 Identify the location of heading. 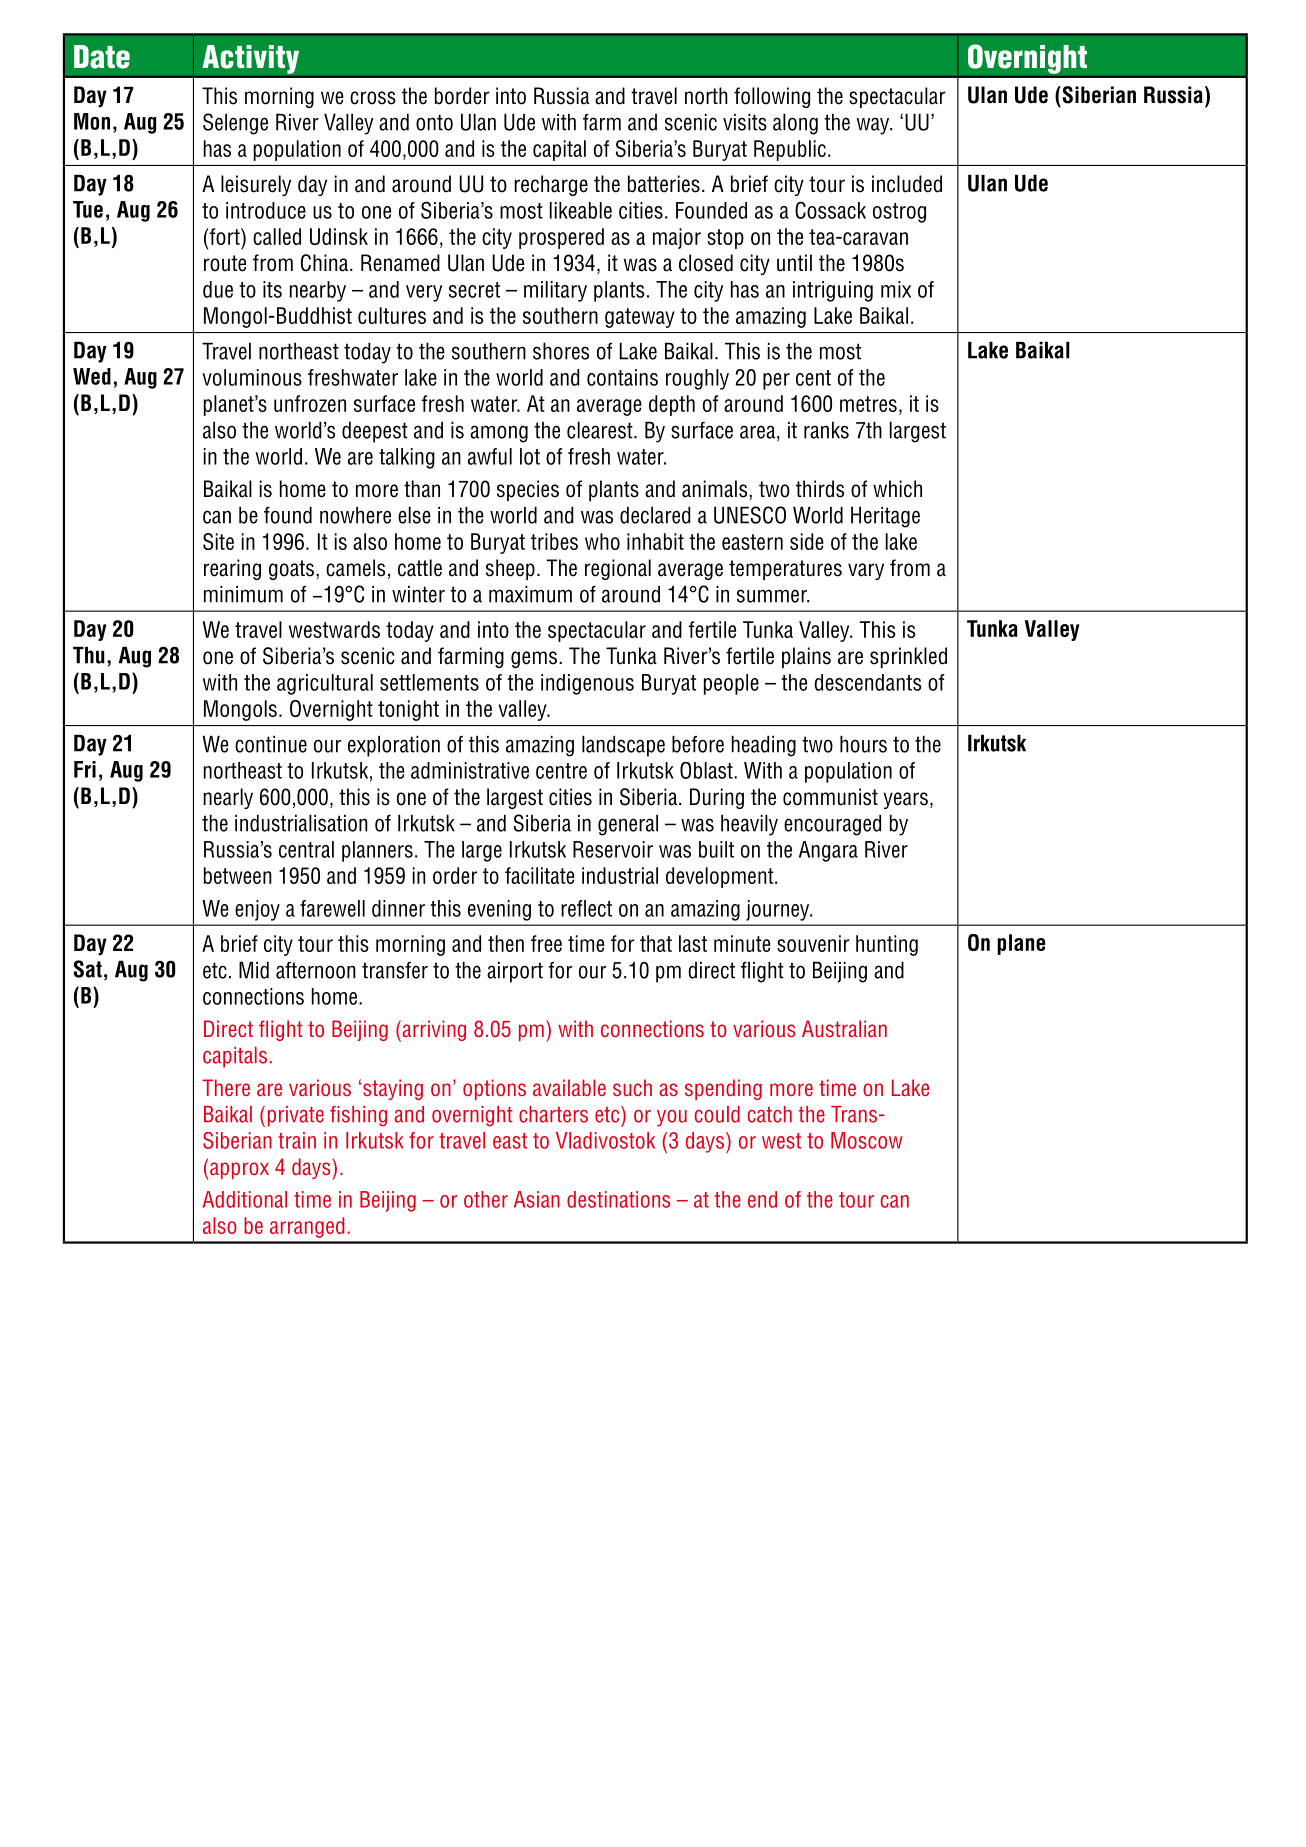
(764, 746).
